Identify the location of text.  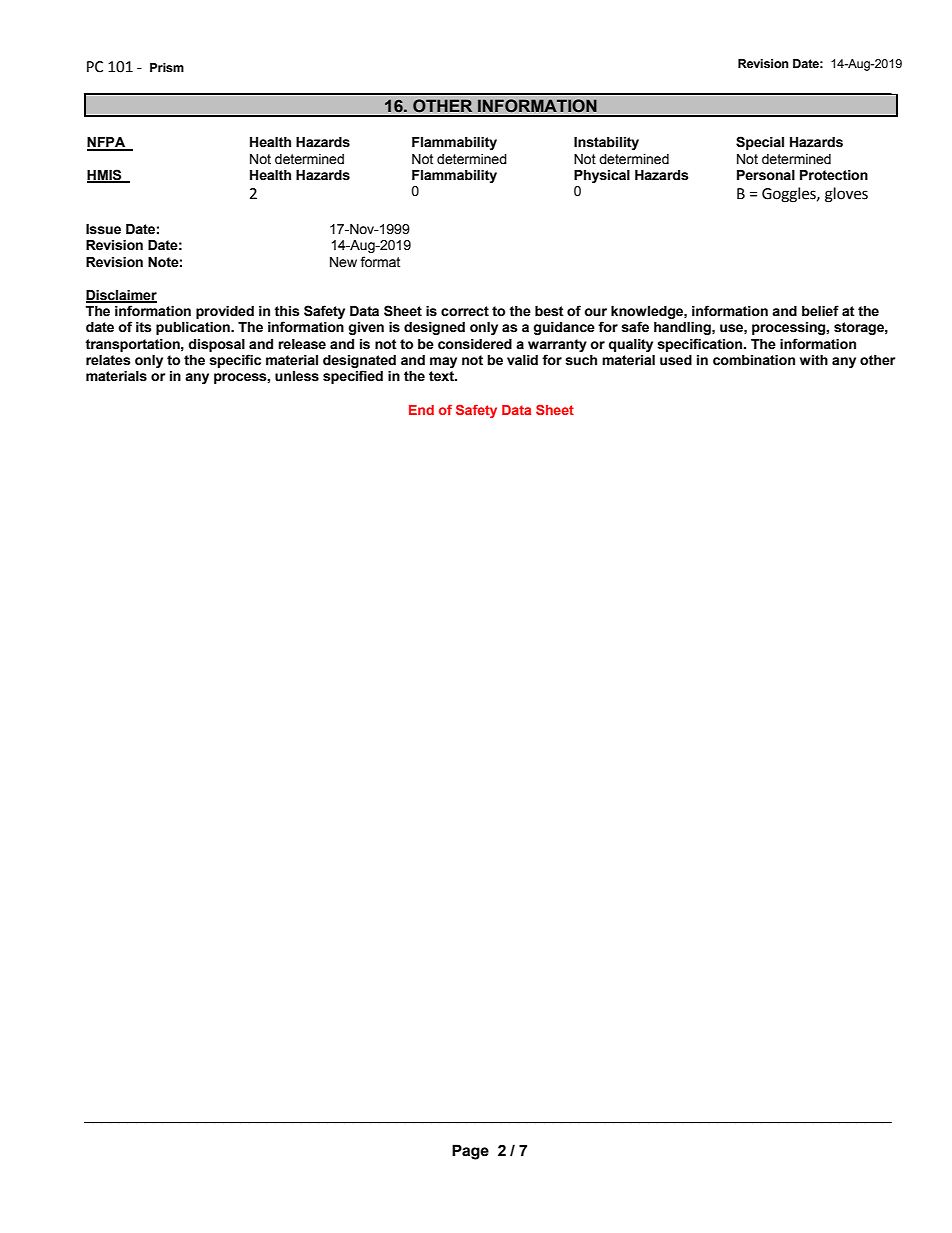
(442, 376).
